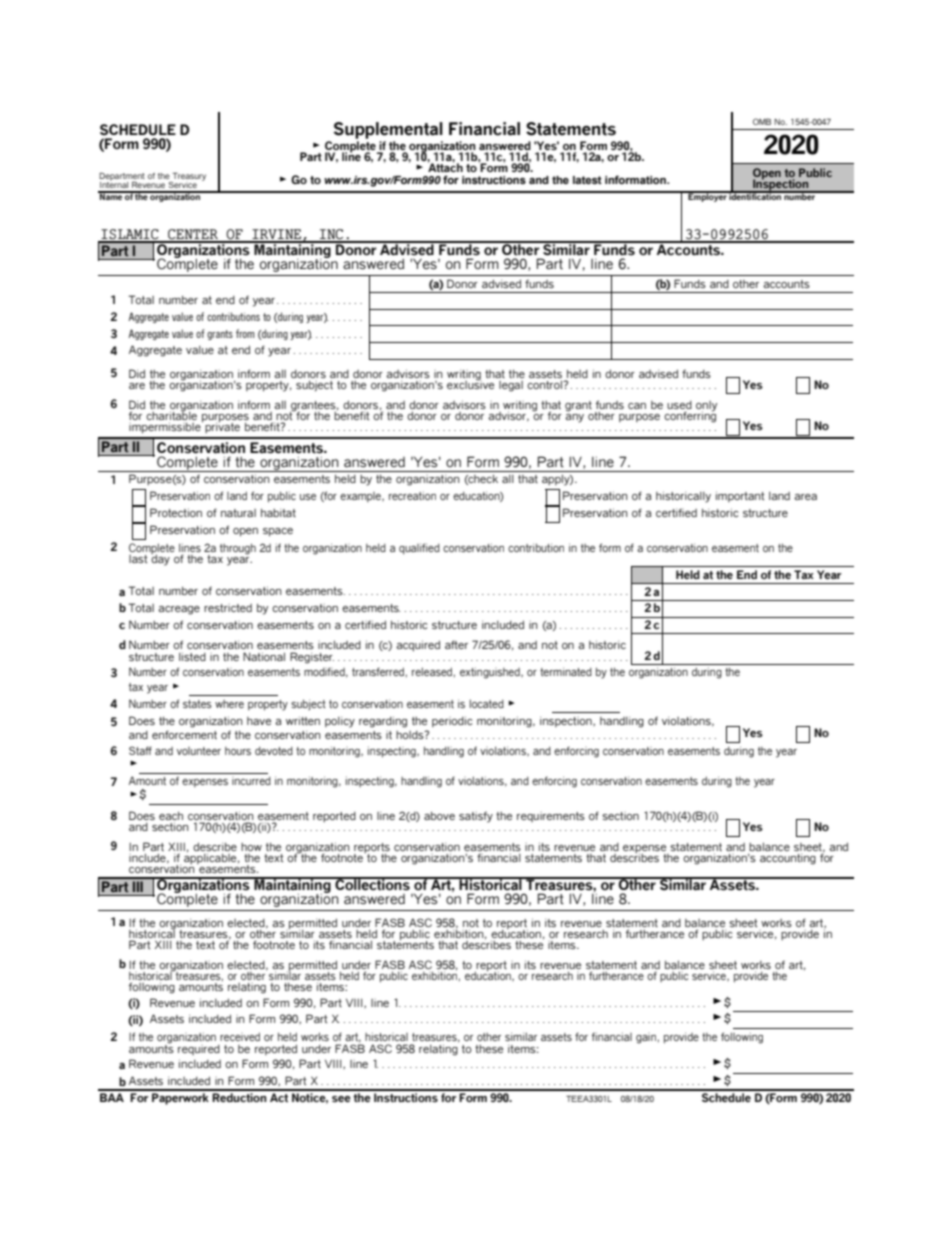 The image size is (952, 1233). I want to click on see, so click(341, 1099).
